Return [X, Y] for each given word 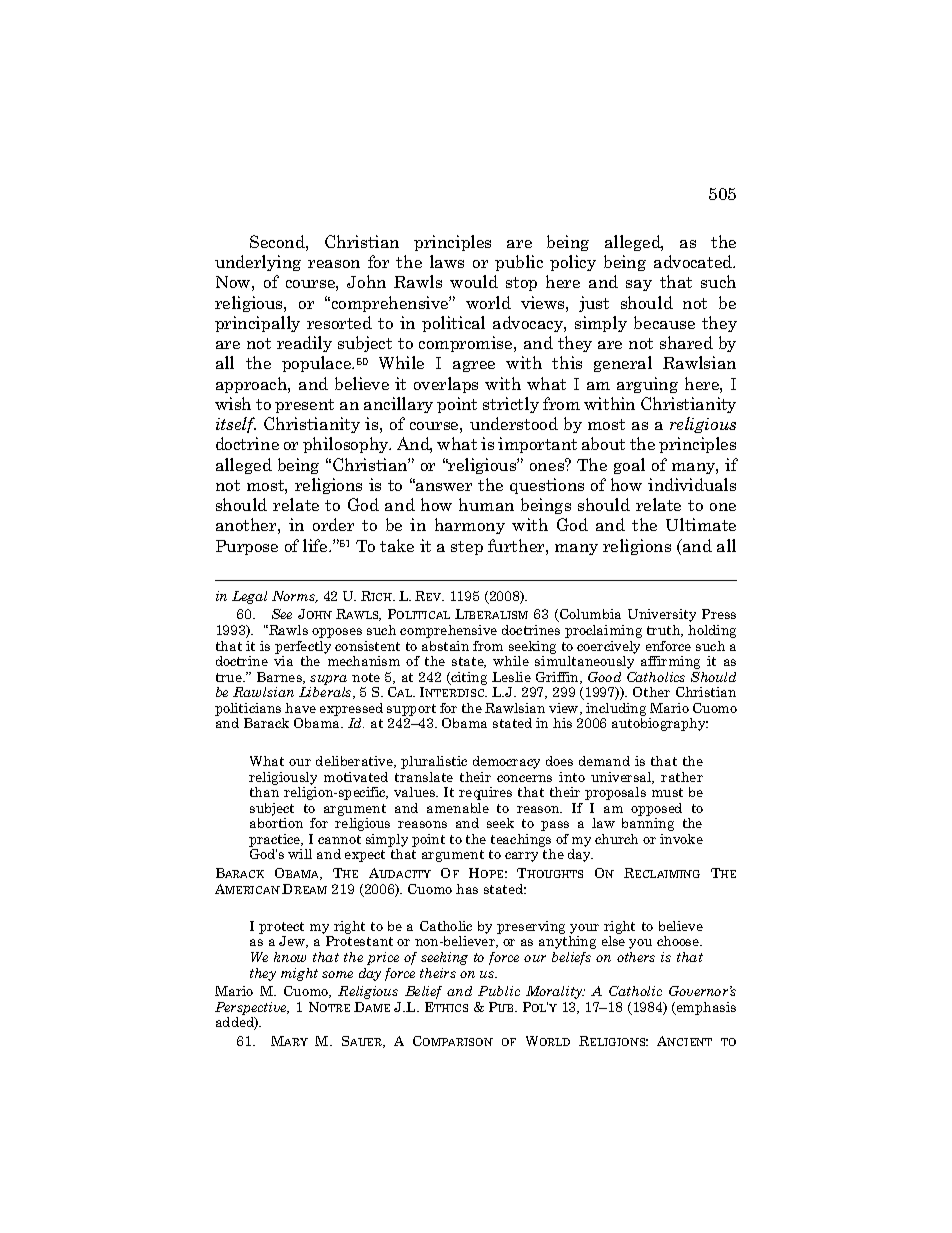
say [639, 285]
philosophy [347, 445]
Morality [555, 992]
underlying [258, 263]
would [474, 281]
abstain [445, 646]
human [486, 504]
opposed [656, 809]
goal [629, 466]
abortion [276, 823]
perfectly [303, 647]
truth [665, 631]
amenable [458, 808]
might [299, 974]
